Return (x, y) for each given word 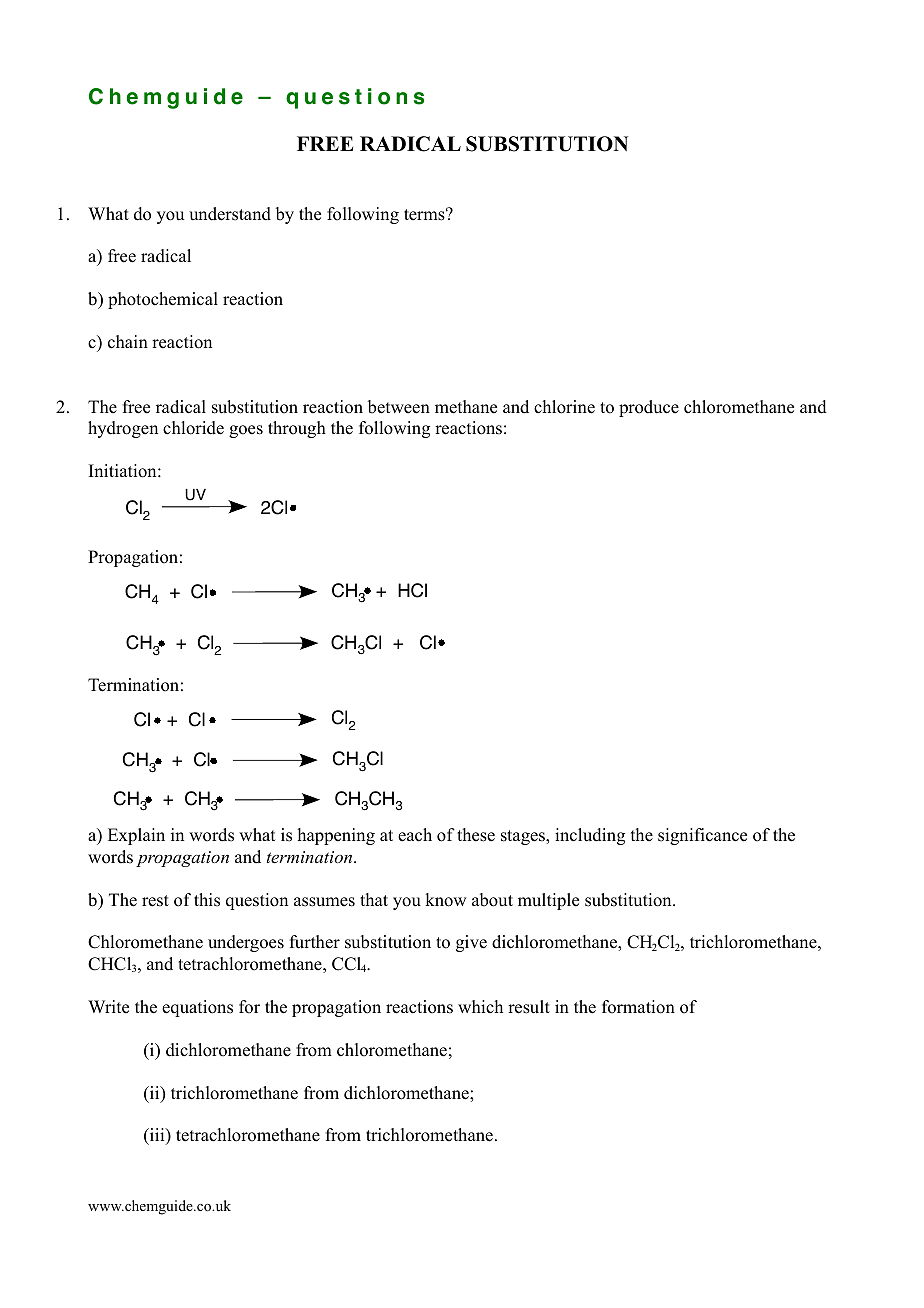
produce (649, 408)
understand (230, 214)
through (297, 429)
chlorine (564, 407)
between (399, 407)
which (480, 1007)
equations (197, 1008)
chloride (193, 428)
